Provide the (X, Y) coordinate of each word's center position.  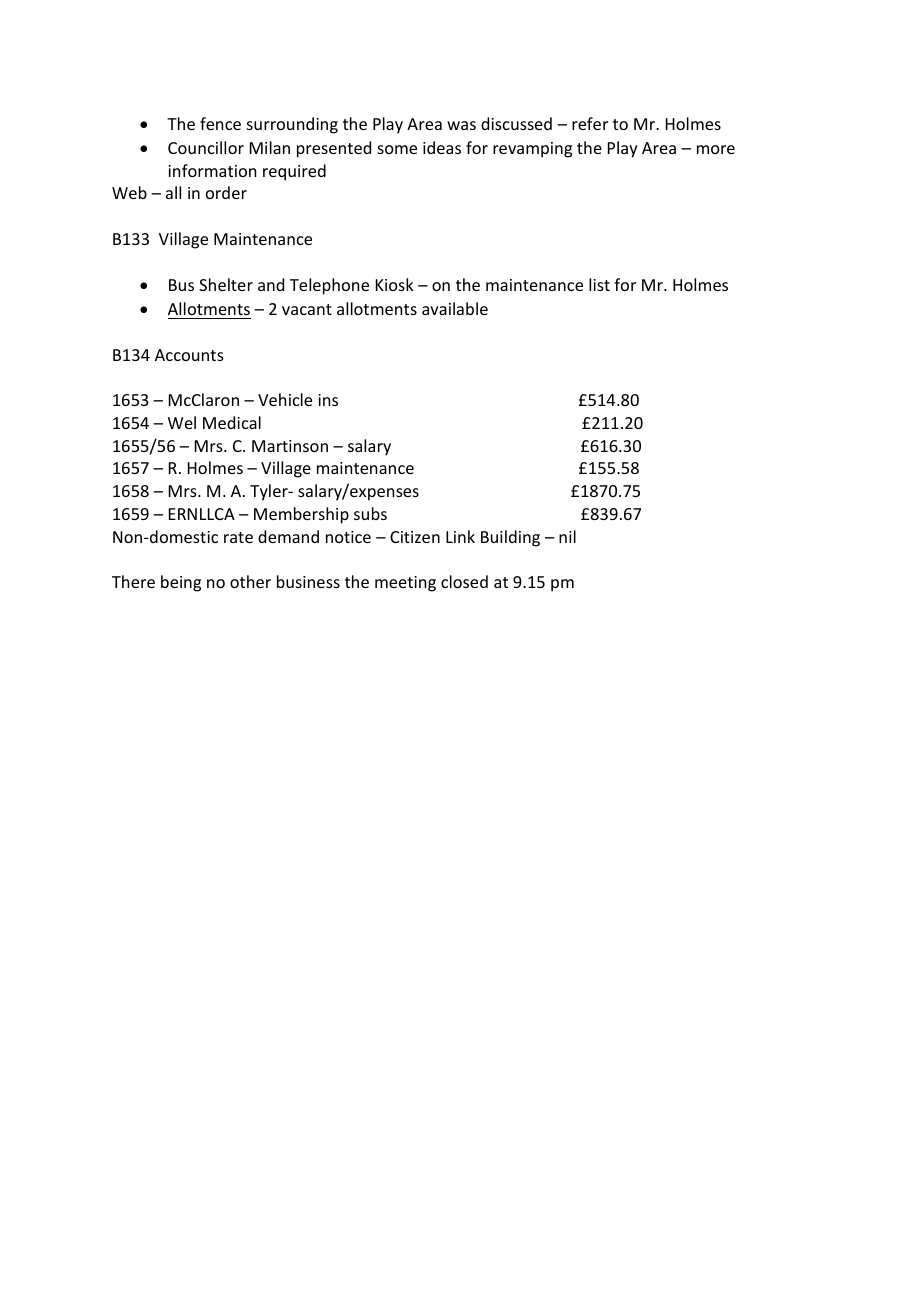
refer (590, 123)
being (181, 583)
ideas (442, 147)
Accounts (189, 355)
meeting (405, 584)
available (455, 308)
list (599, 284)
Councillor (206, 147)
